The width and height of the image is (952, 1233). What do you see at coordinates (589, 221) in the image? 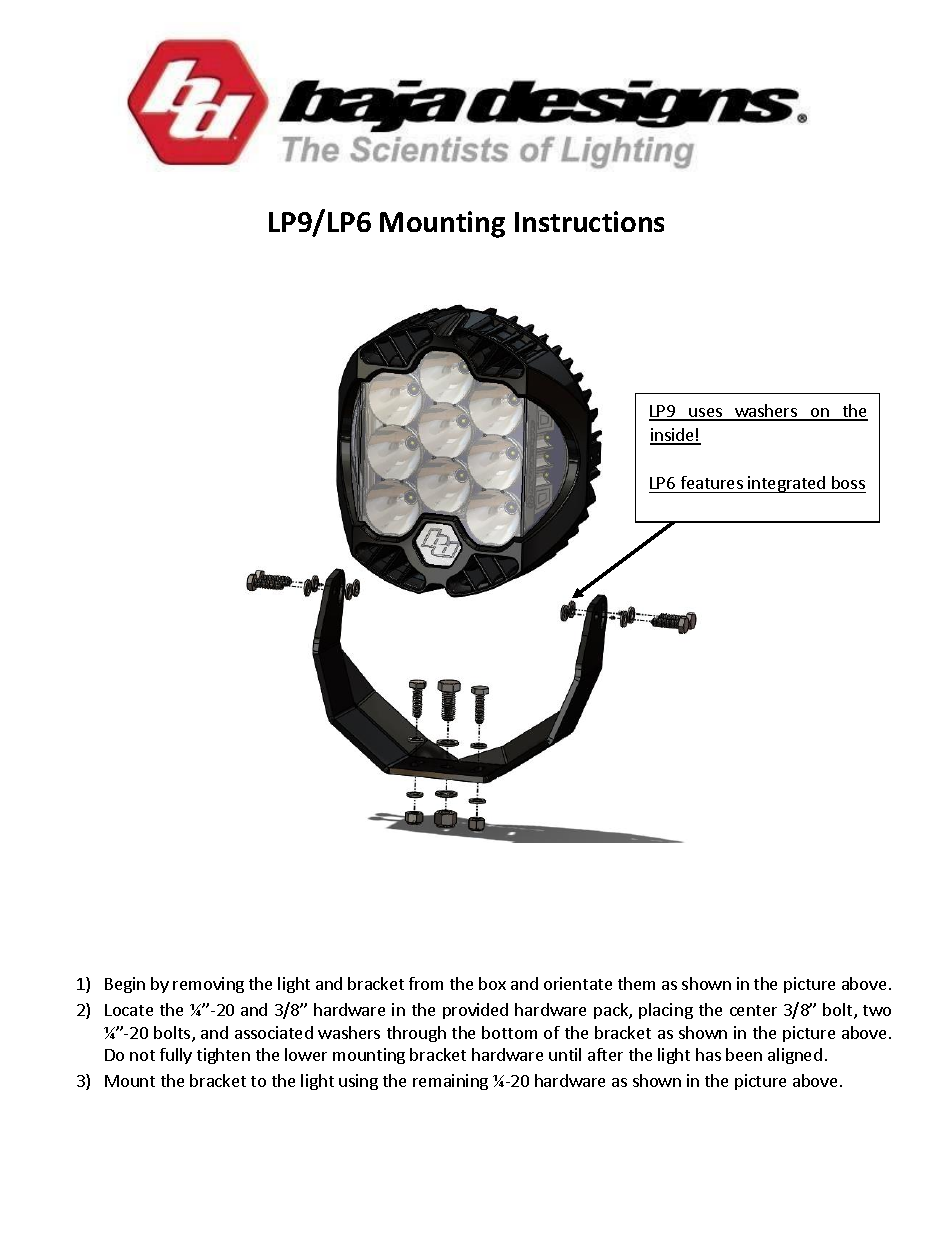
I see `Instructions` at bounding box center [589, 221].
